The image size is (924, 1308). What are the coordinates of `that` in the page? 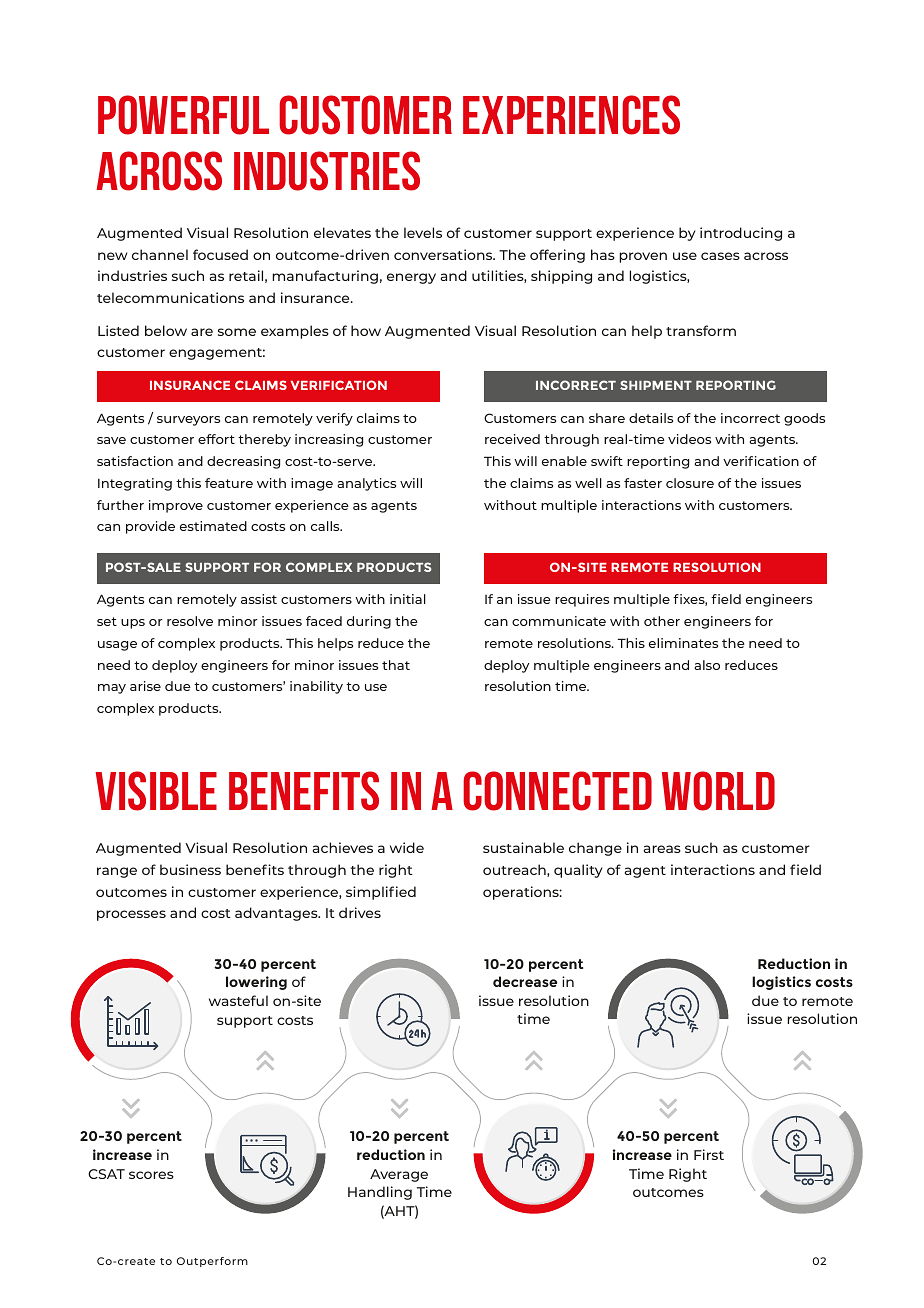 It's located at (396, 665).
